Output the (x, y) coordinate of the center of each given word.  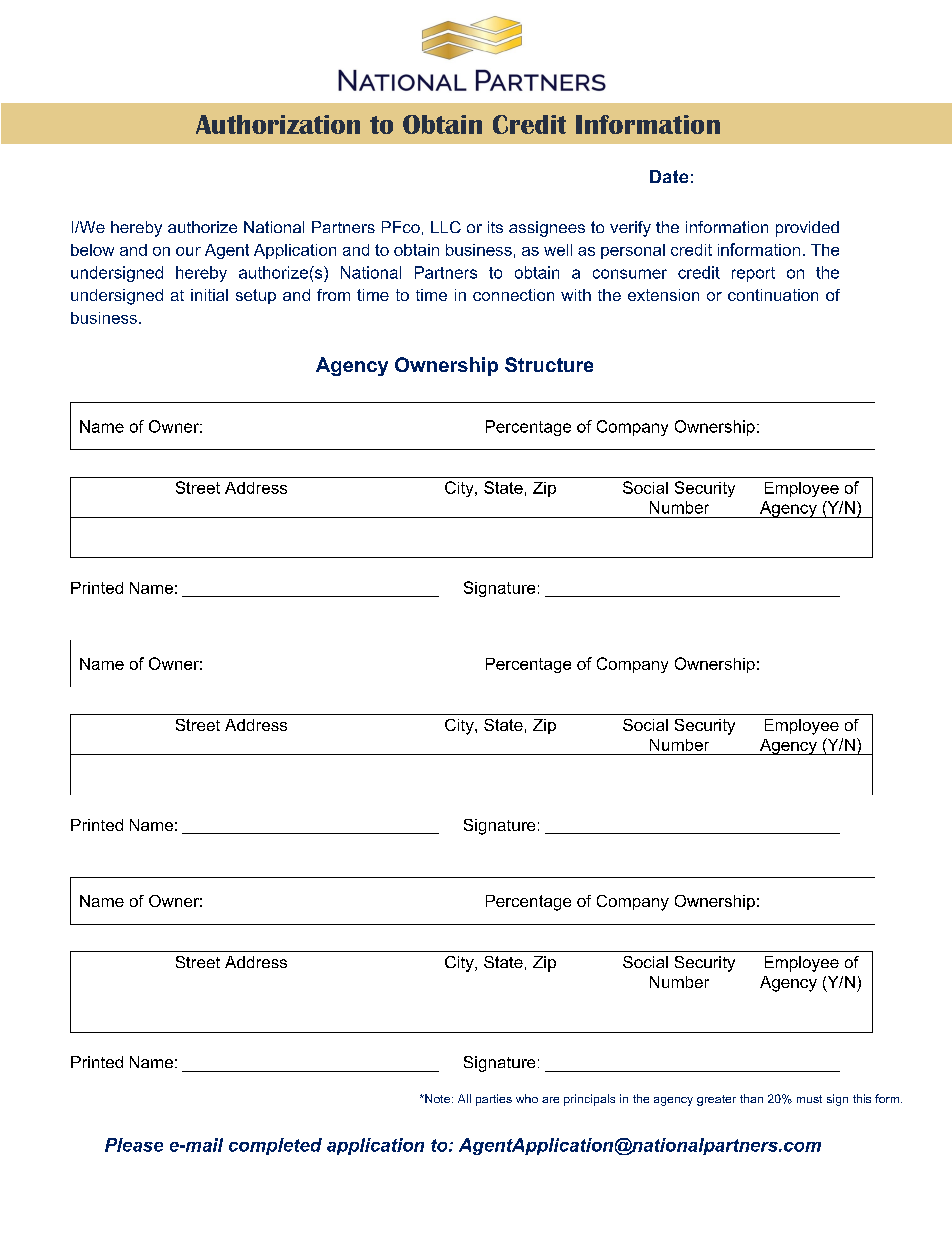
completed (275, 1146)
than (751, 1098)
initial (209, 295)
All (464, 1098)
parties (494, 1100)
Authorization (278, 124)
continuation (773, 295)
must (809, 1099)
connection (513, 295)
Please (134, 1145)
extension (663, 295)
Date (669, 176)
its (495, 227)
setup (256, 296)
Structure (549, 364)
